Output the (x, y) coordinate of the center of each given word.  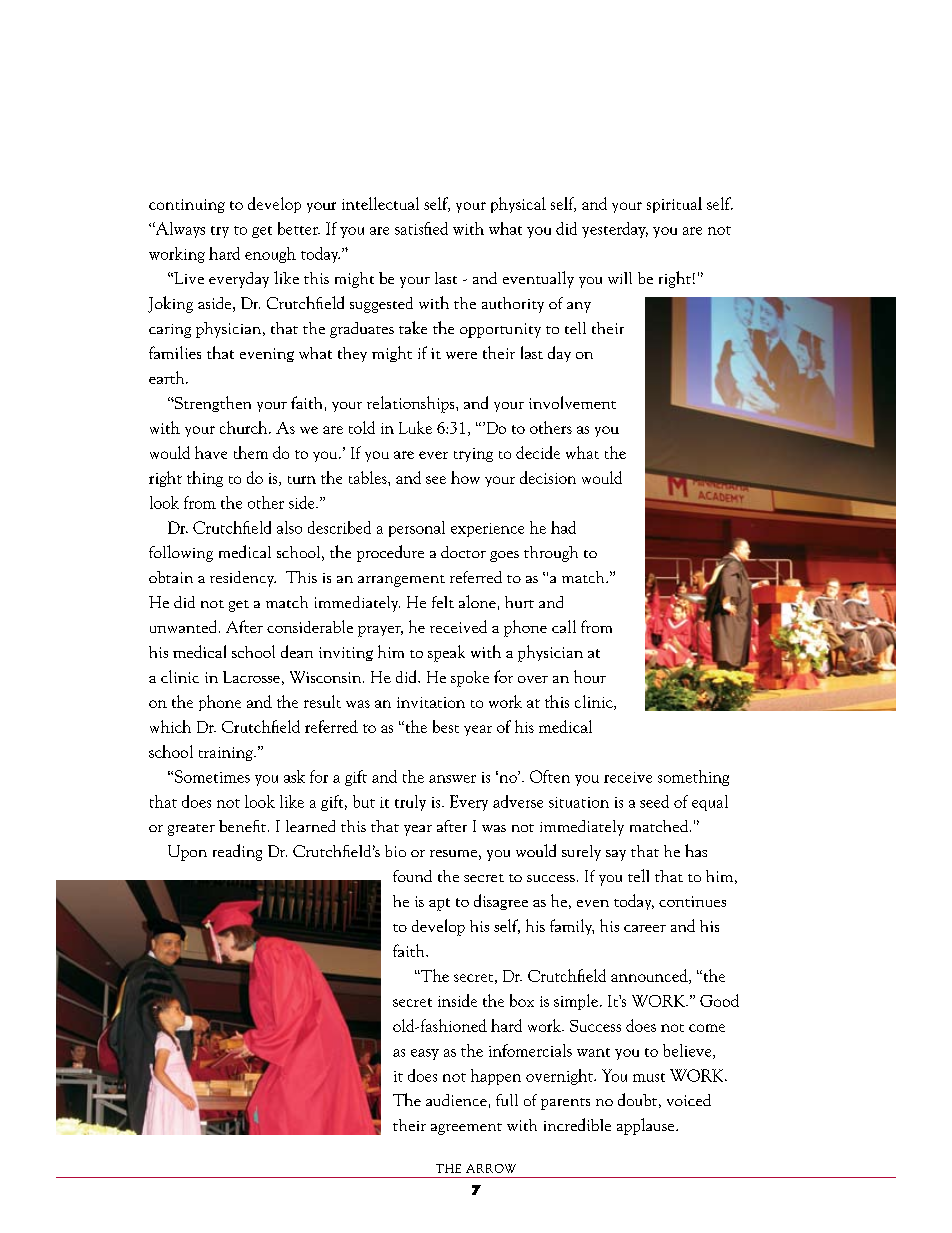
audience (456, 1100)
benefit (244, 826)
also (289, 527)
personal (417, 529)
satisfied (421, 228)
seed (654, 801)
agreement (466, 1129)
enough (270, 255)
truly (410, 803)
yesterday (615, 230)
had (563, 527)
